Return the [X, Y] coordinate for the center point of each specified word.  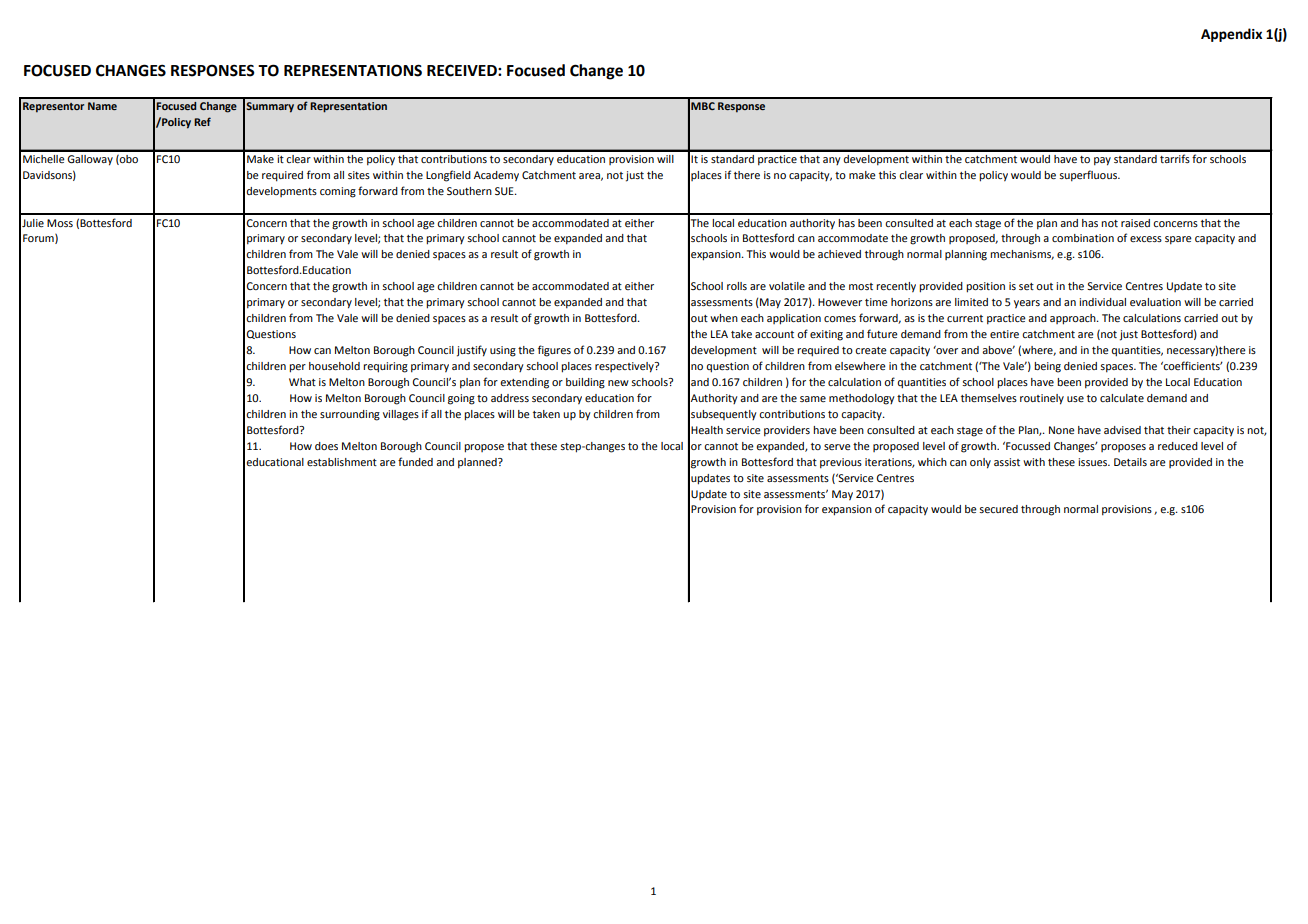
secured [998, 509]
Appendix [1231, 35]
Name [102, 106]
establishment [342, 462]
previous [841, 463]
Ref [202, 121]
